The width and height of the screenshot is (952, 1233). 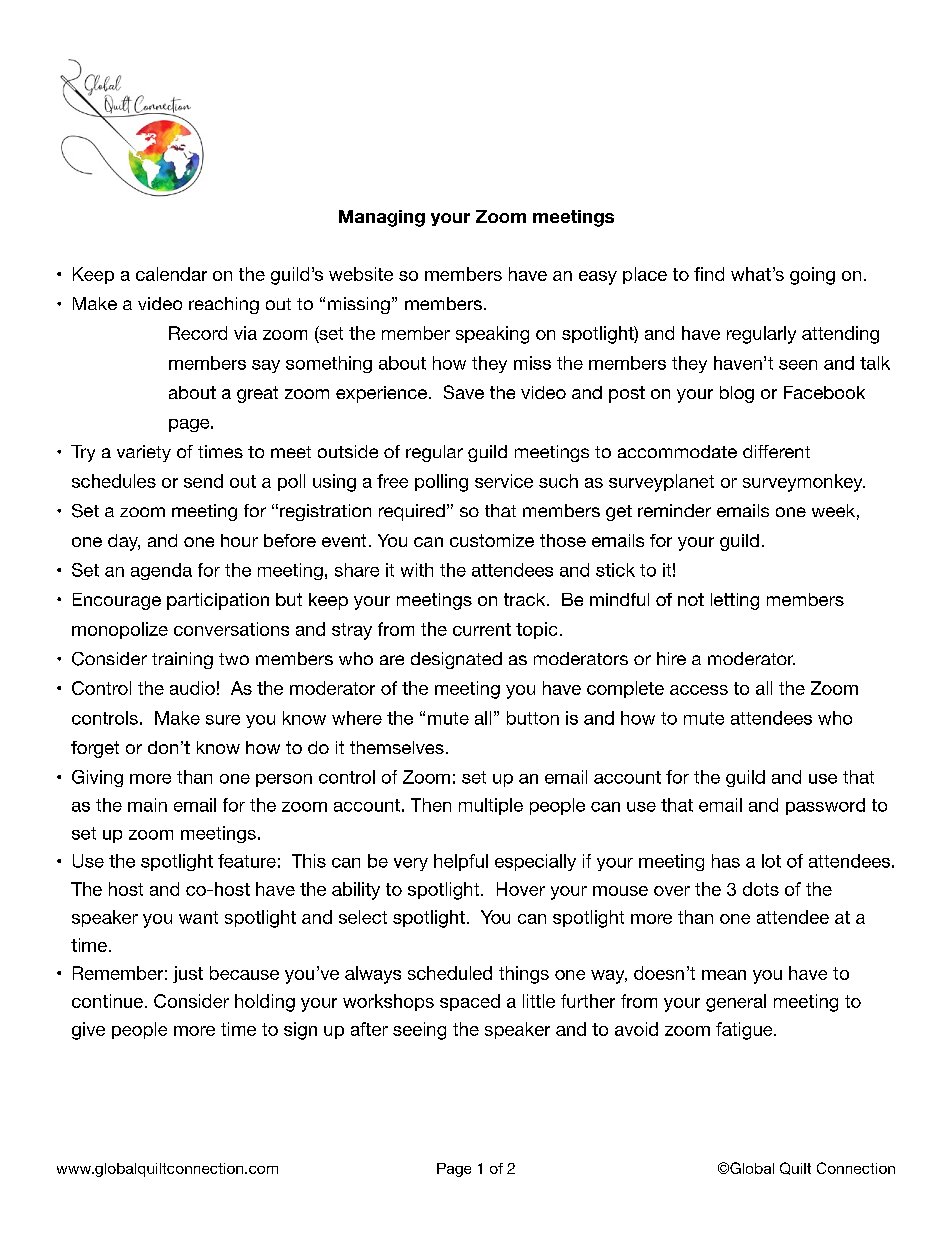 I want to click on Managing, so click(x=382, y=218).
